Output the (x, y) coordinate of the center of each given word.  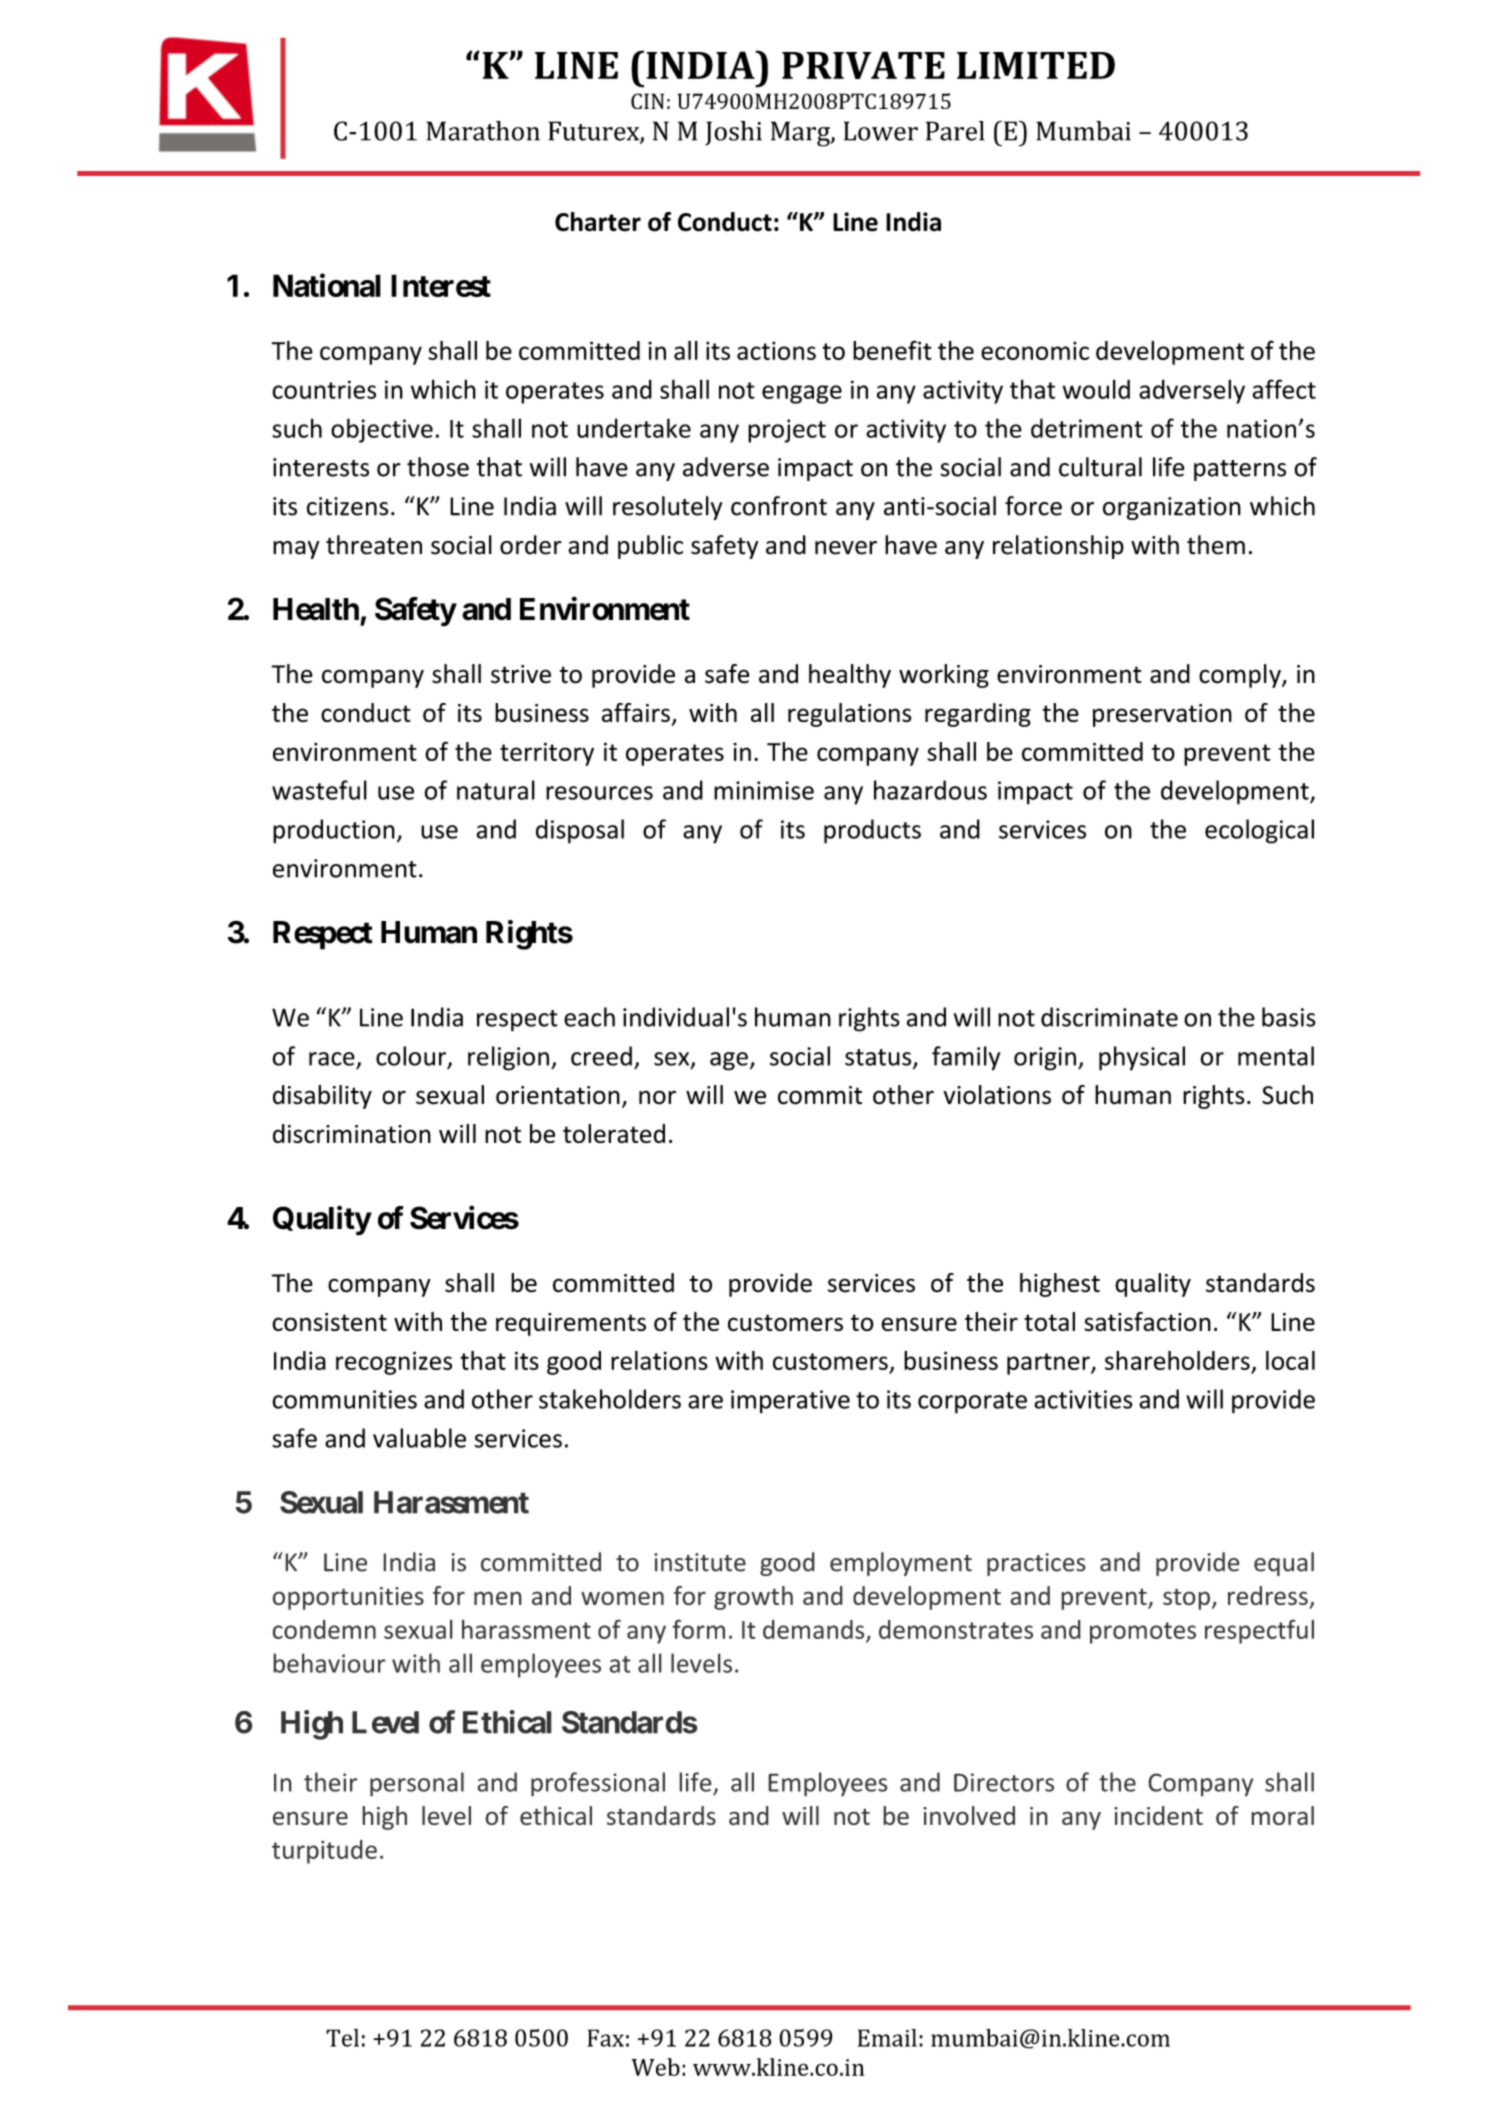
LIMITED (1036, 65)
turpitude (324, 1852)
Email (887, 2038)
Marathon (483, 131)
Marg (801, 134)
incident (1158, 1815)
